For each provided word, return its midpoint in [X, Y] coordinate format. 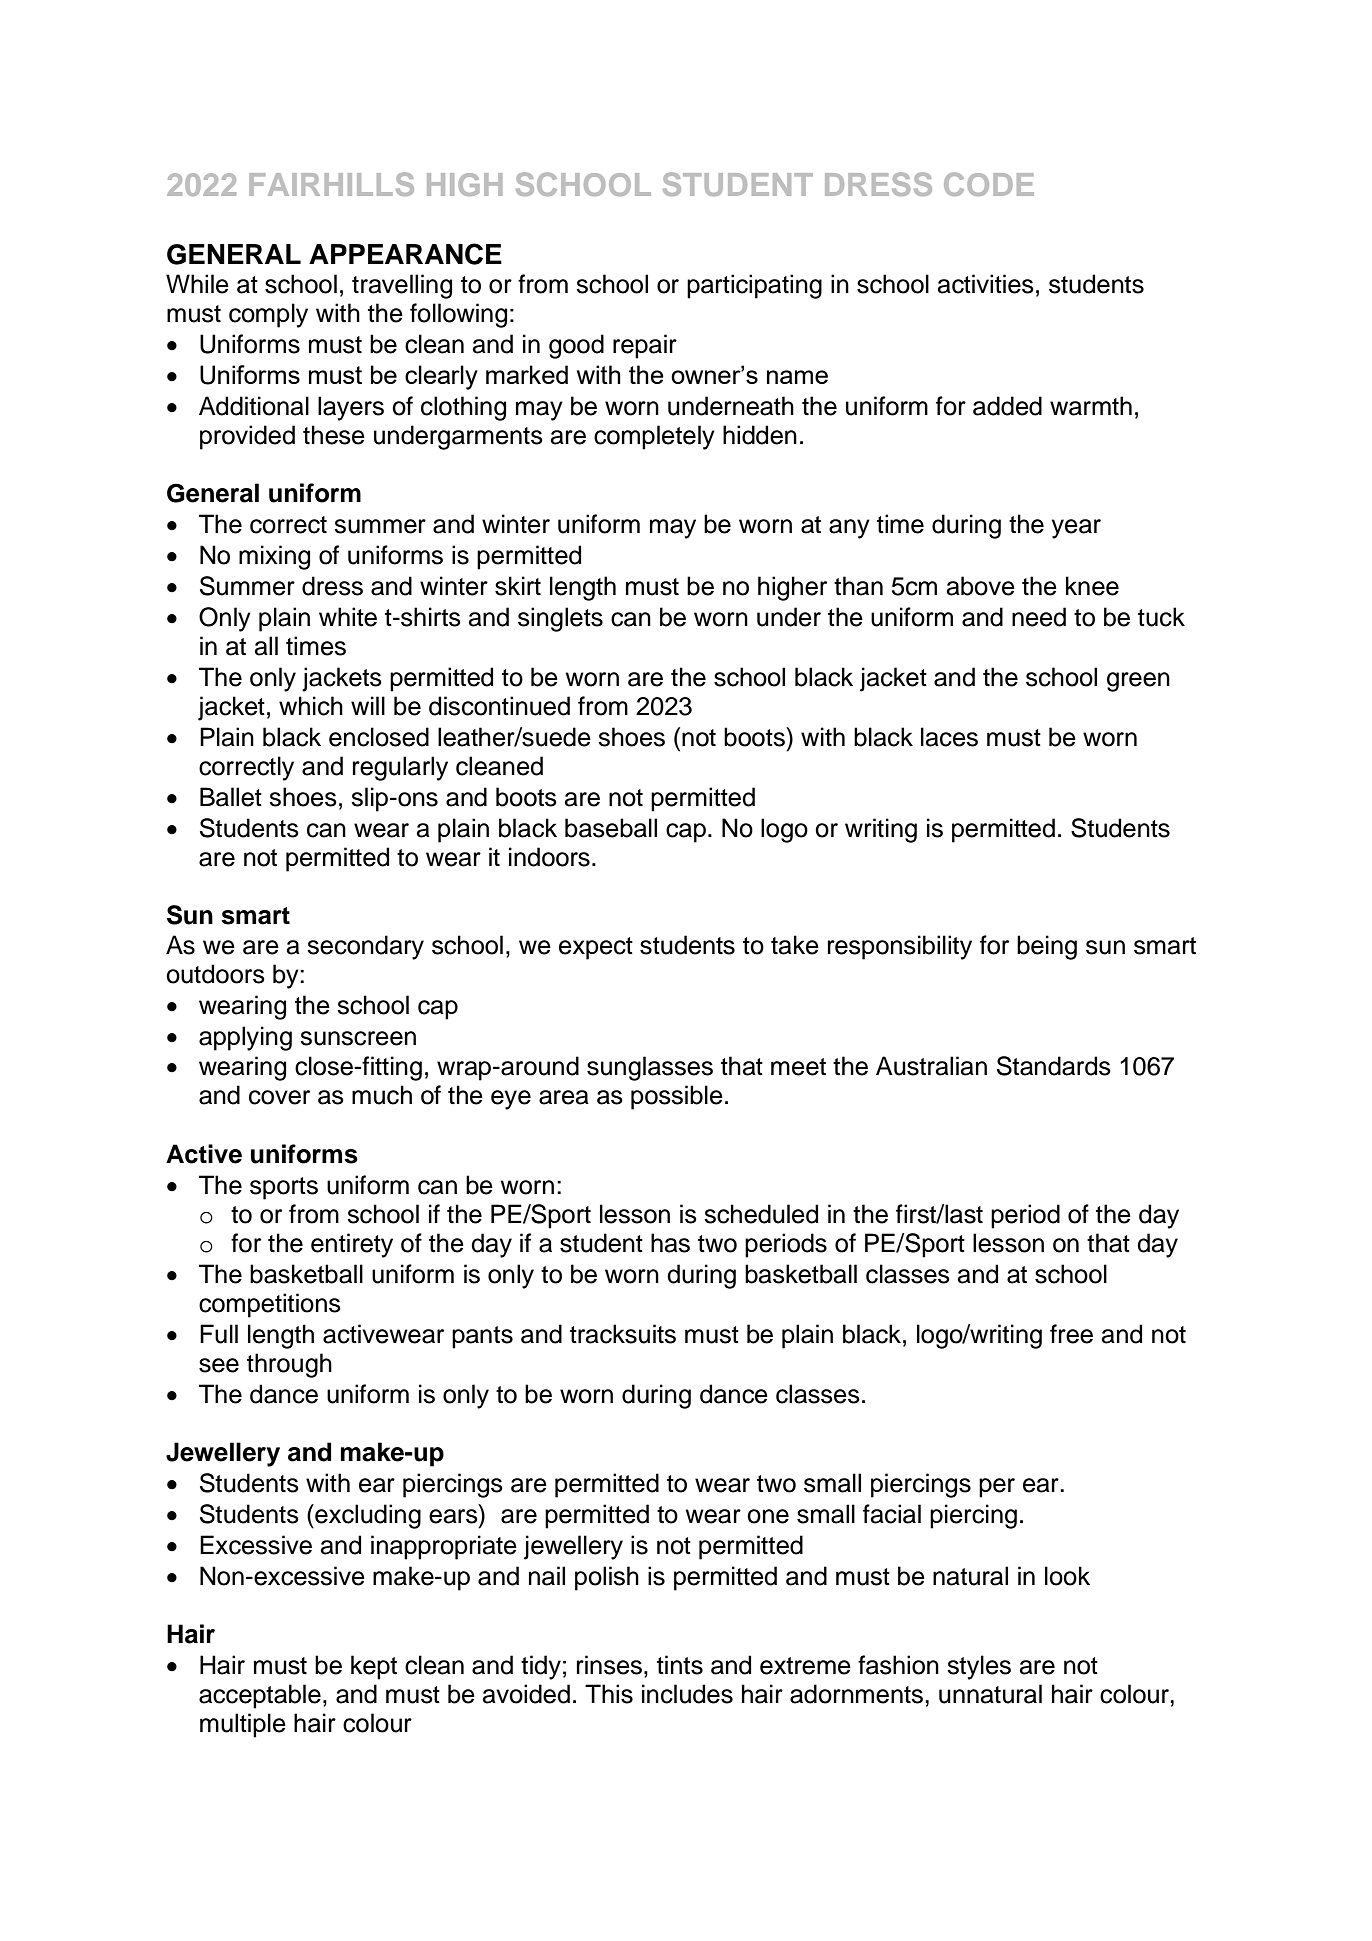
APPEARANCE [405, 254]
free [1071, 1334]
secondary [365, 947]
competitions [270, 1305]
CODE [989, 184]
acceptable [260, 1696]
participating [754, 286]
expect [596, 948]
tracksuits [623, 1334]
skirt [518, 586]
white [348, 617]
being [1047, 947]
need [1039, 617]
